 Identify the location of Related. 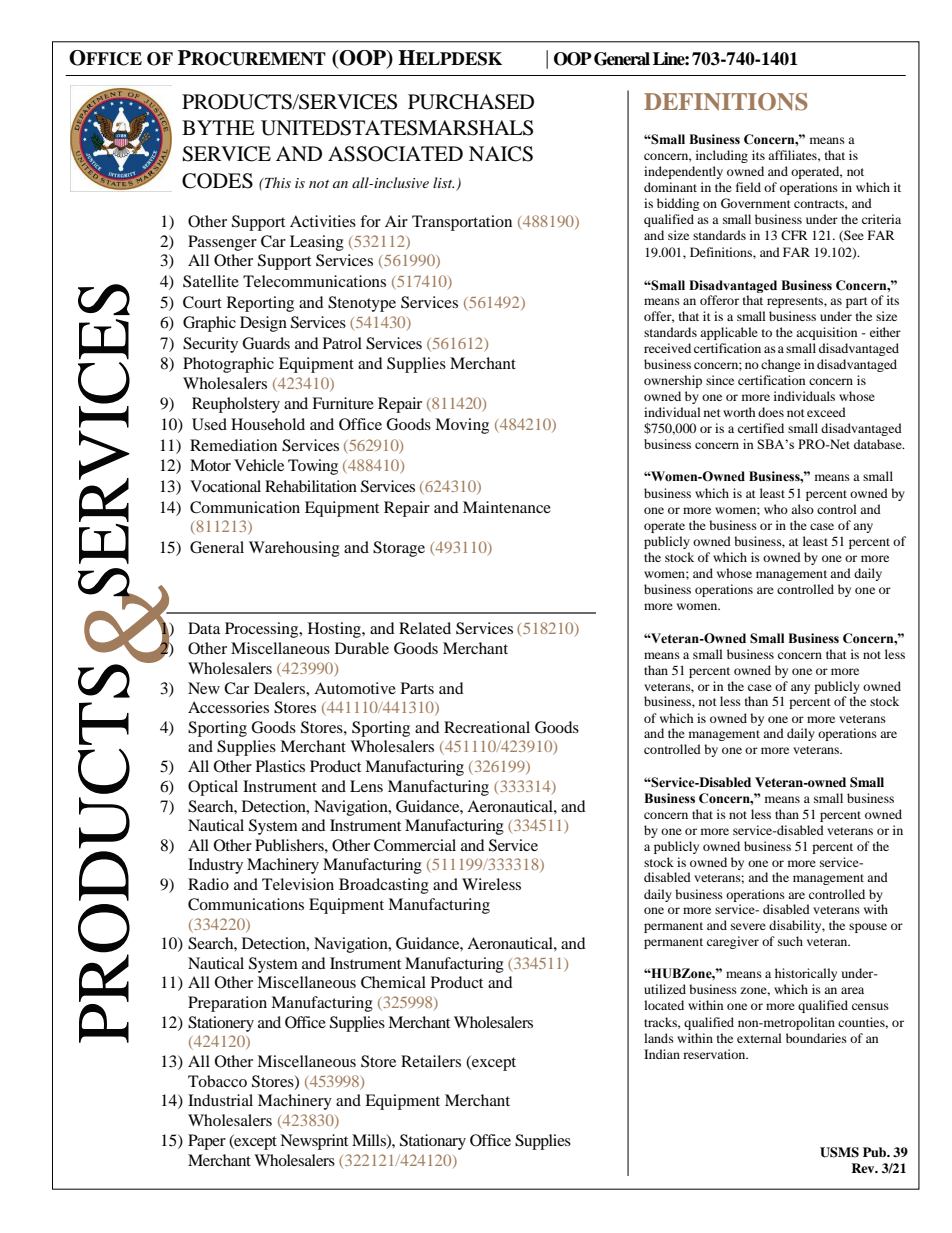
(425, 628).
